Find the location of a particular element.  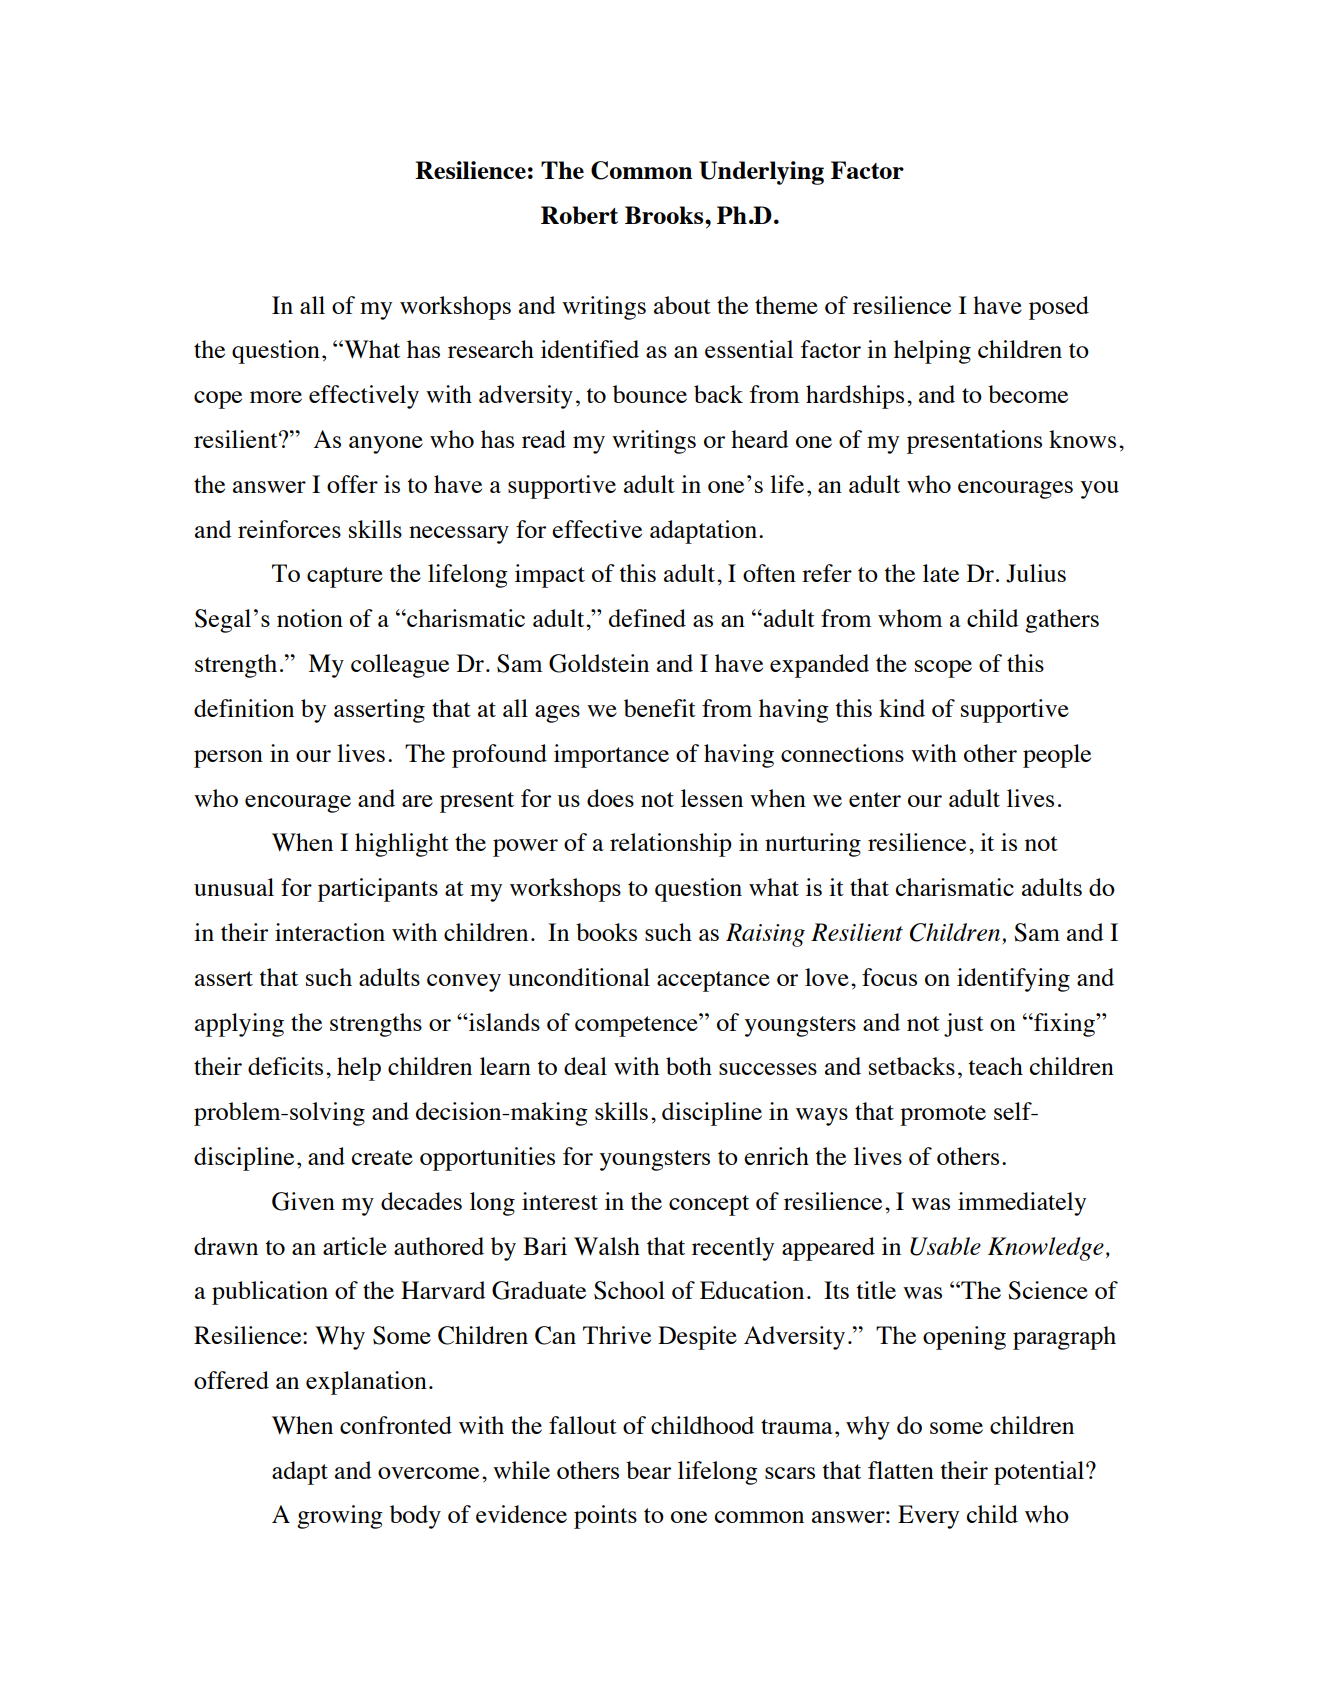

potential is located at coordinates (1040, 1473).
